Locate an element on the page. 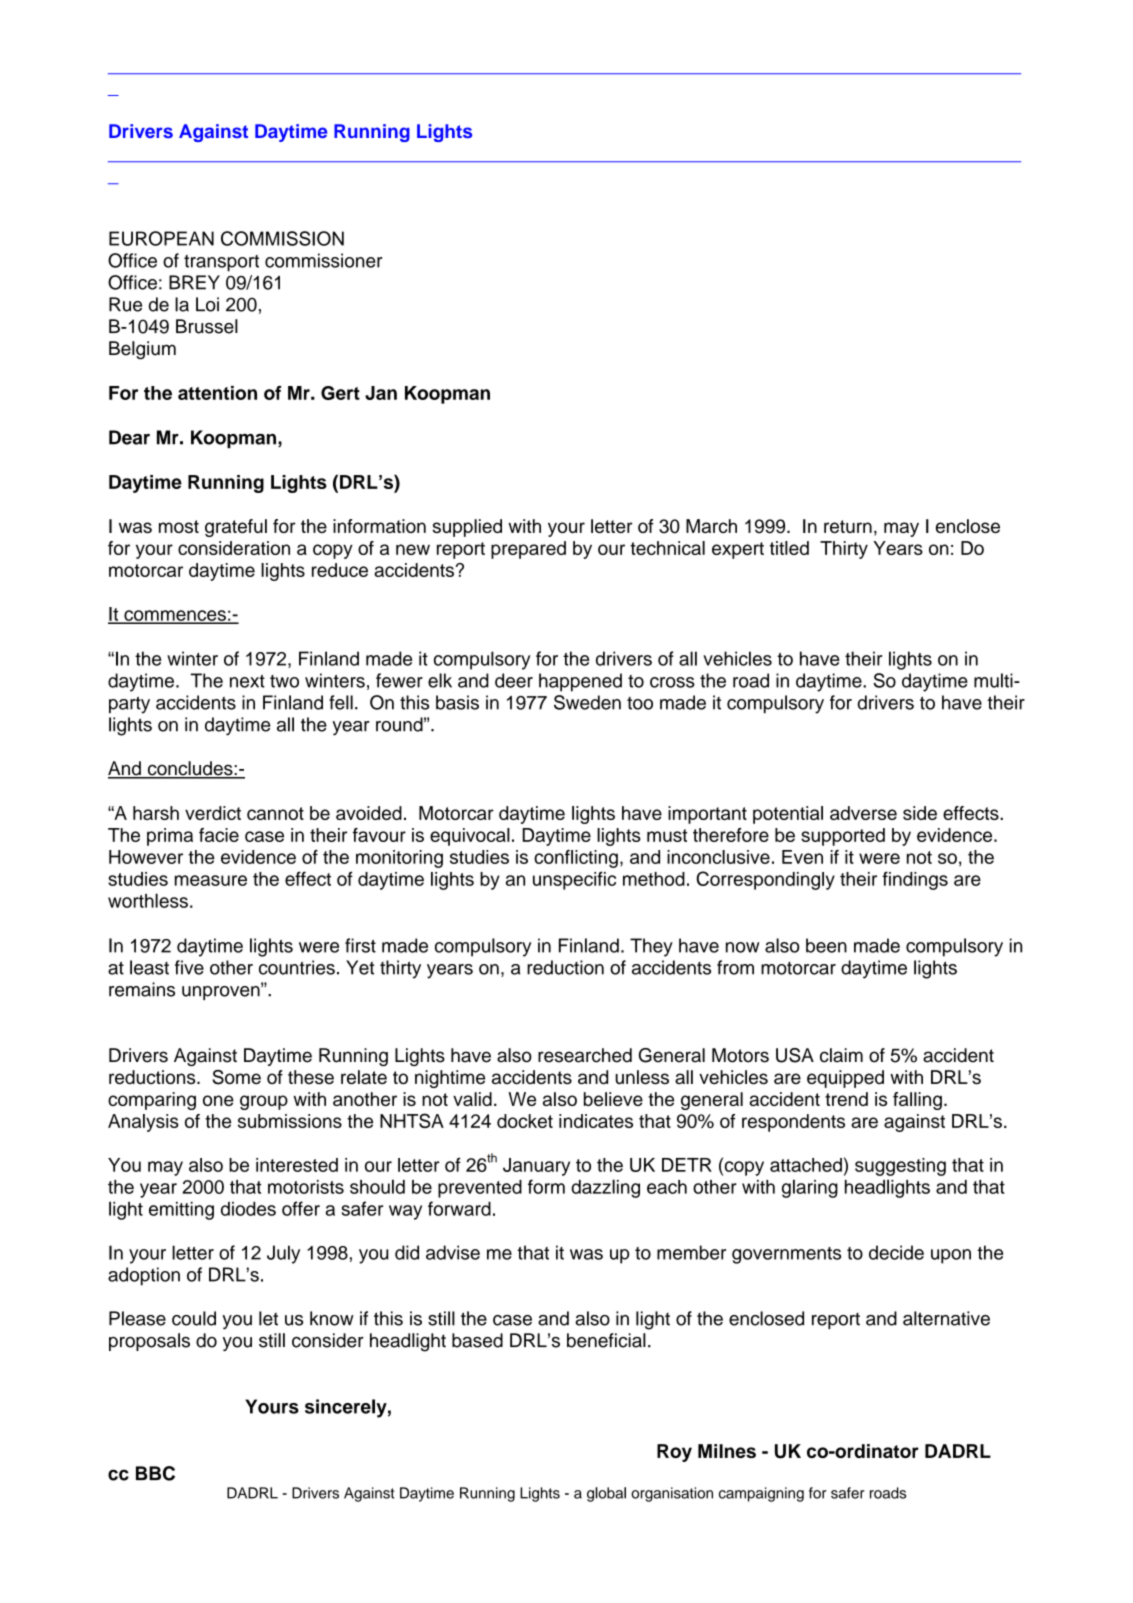  Gert is located at coordinates (340, 393).
